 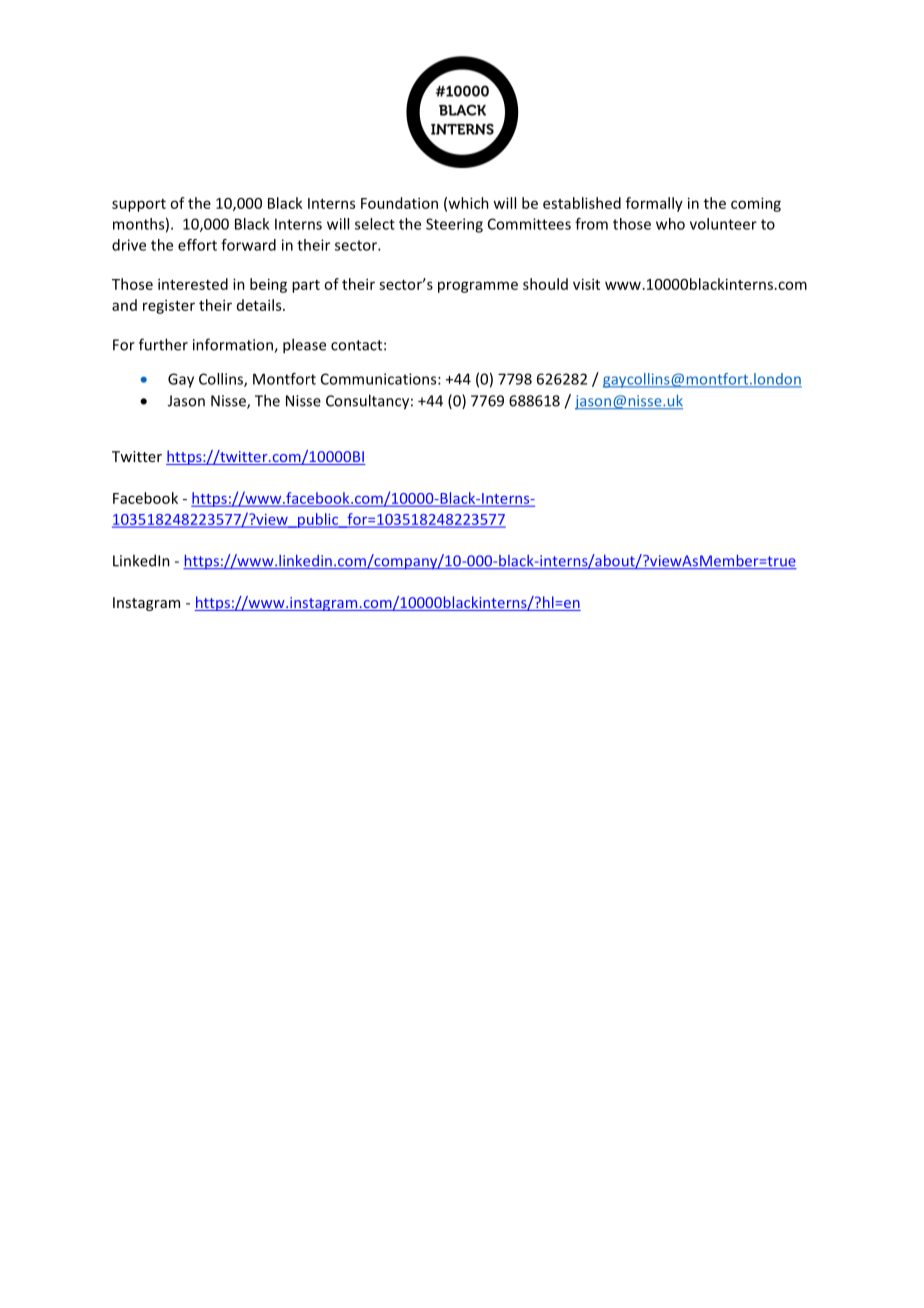 What do you see at coordinates (399, 203) in the screenshot?
I see `Foundation` at bounding box center [399, 203].
